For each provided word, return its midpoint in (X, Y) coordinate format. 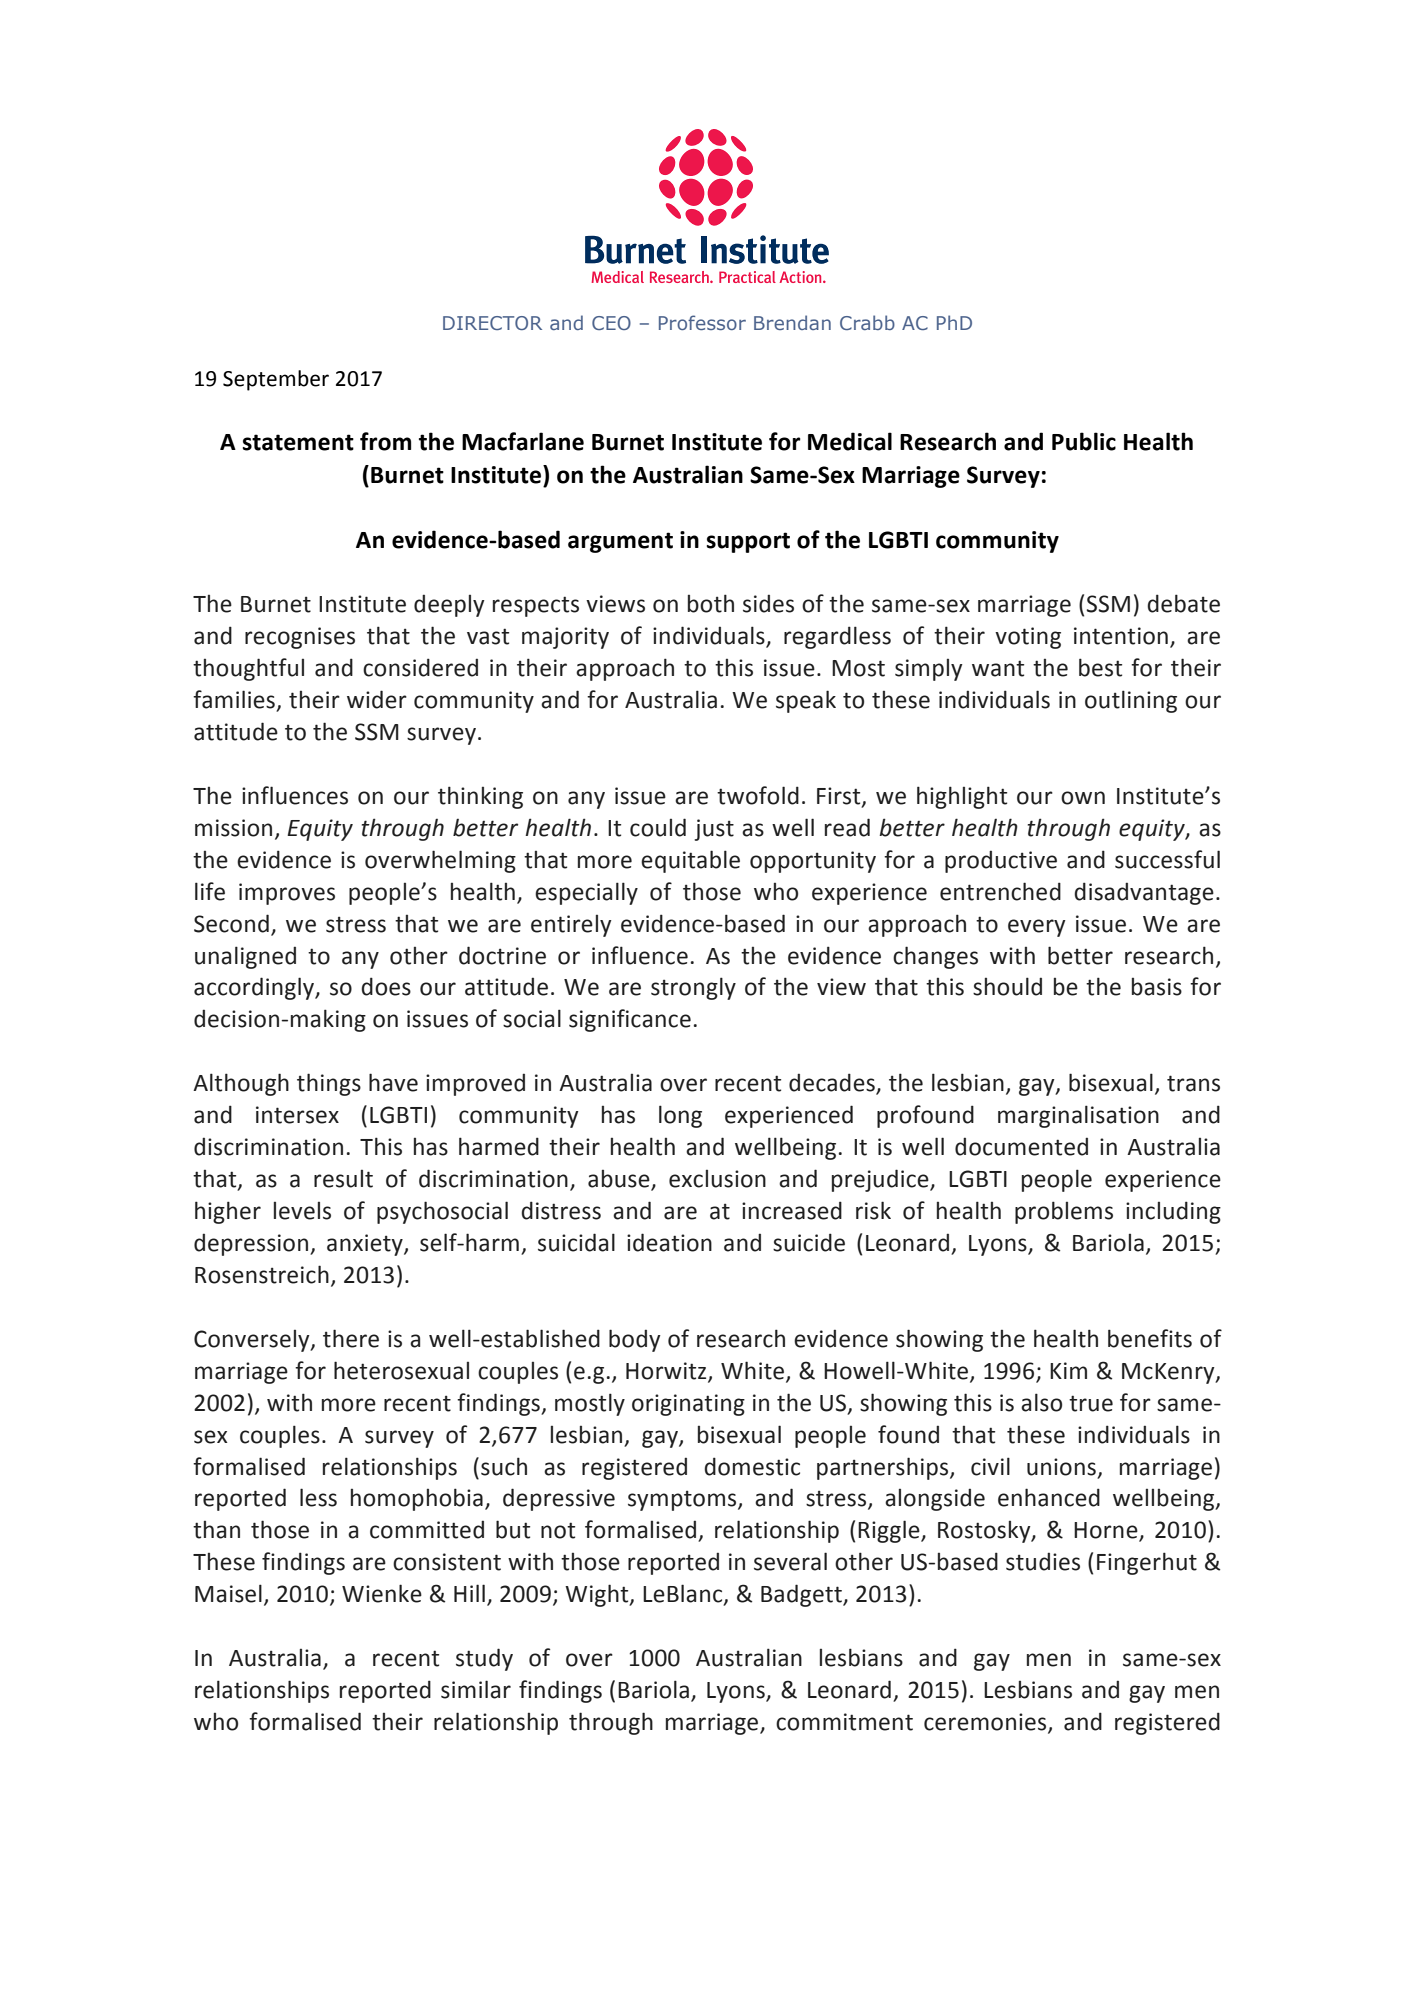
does (386, 986)
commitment (844, 1722)
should (1007, 986)
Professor (702, 322)
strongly (693, 988)
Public (1084, 441)
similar (476, 1689)
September (276, 380)
